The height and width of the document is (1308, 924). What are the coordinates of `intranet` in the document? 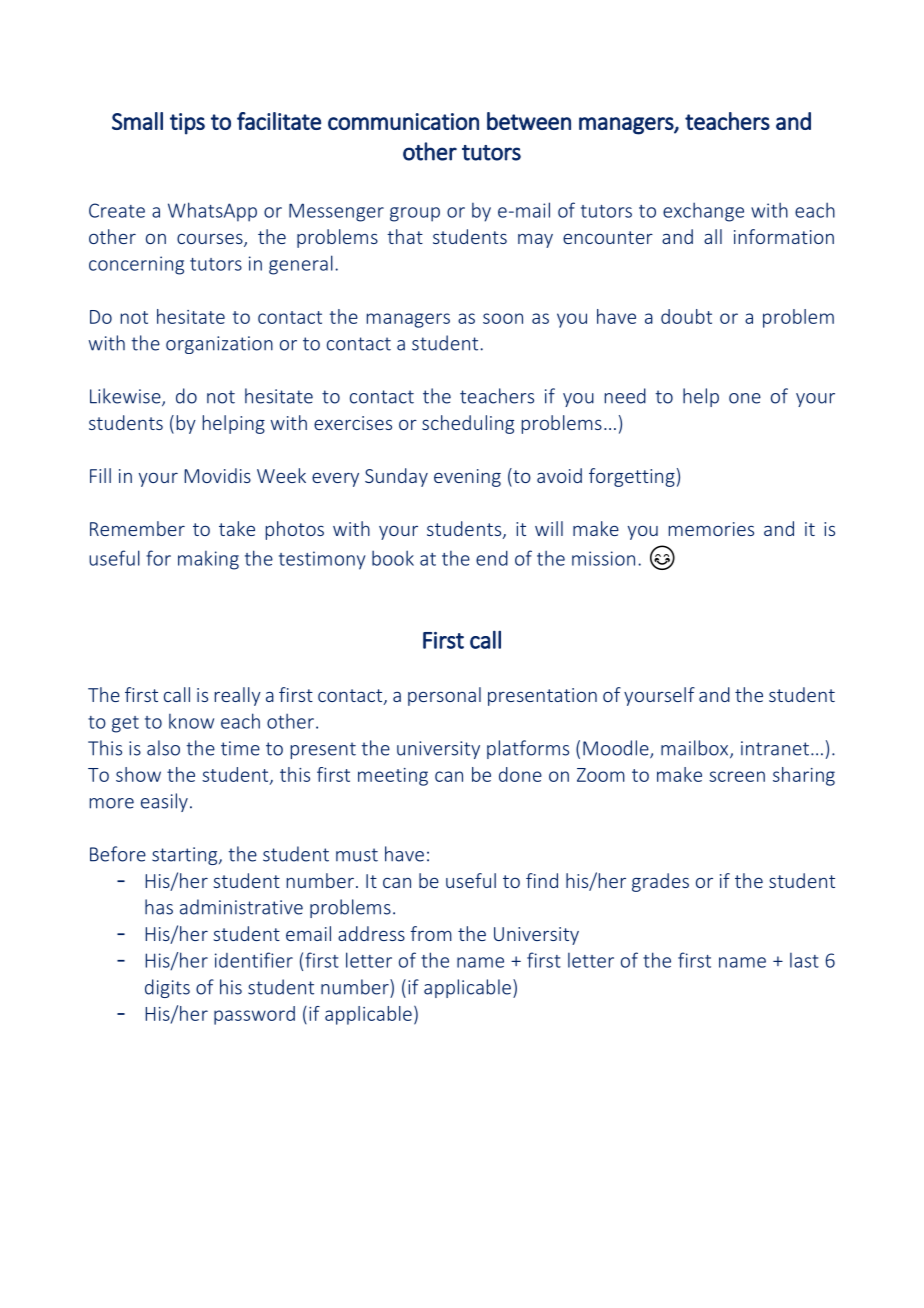 It's located at (775, 748).
